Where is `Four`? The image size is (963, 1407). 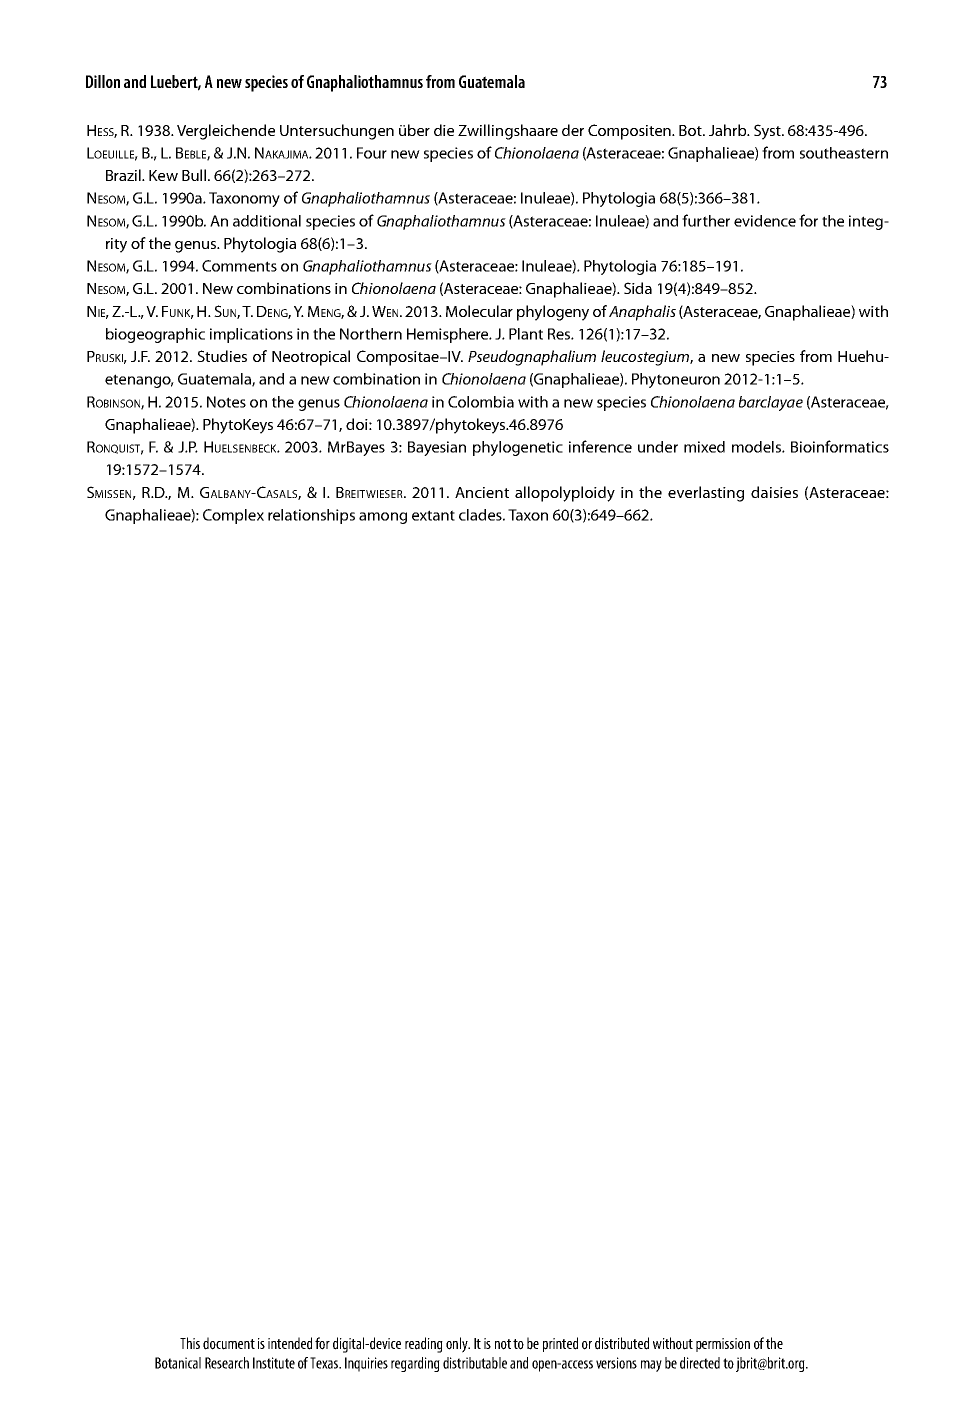 Four is located at coordinates (372, 153).
